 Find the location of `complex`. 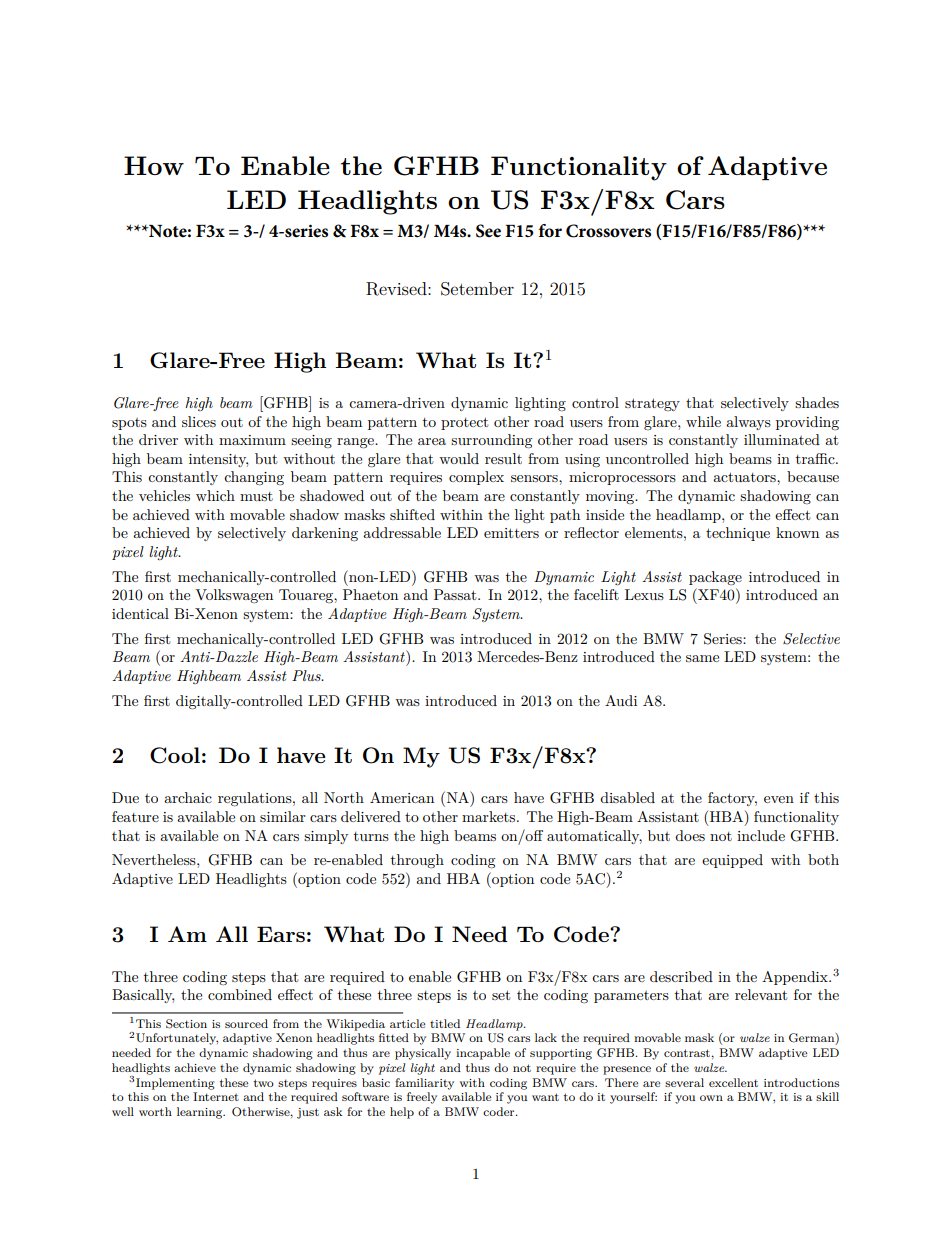

complex is located at coordinates (476, 478).
